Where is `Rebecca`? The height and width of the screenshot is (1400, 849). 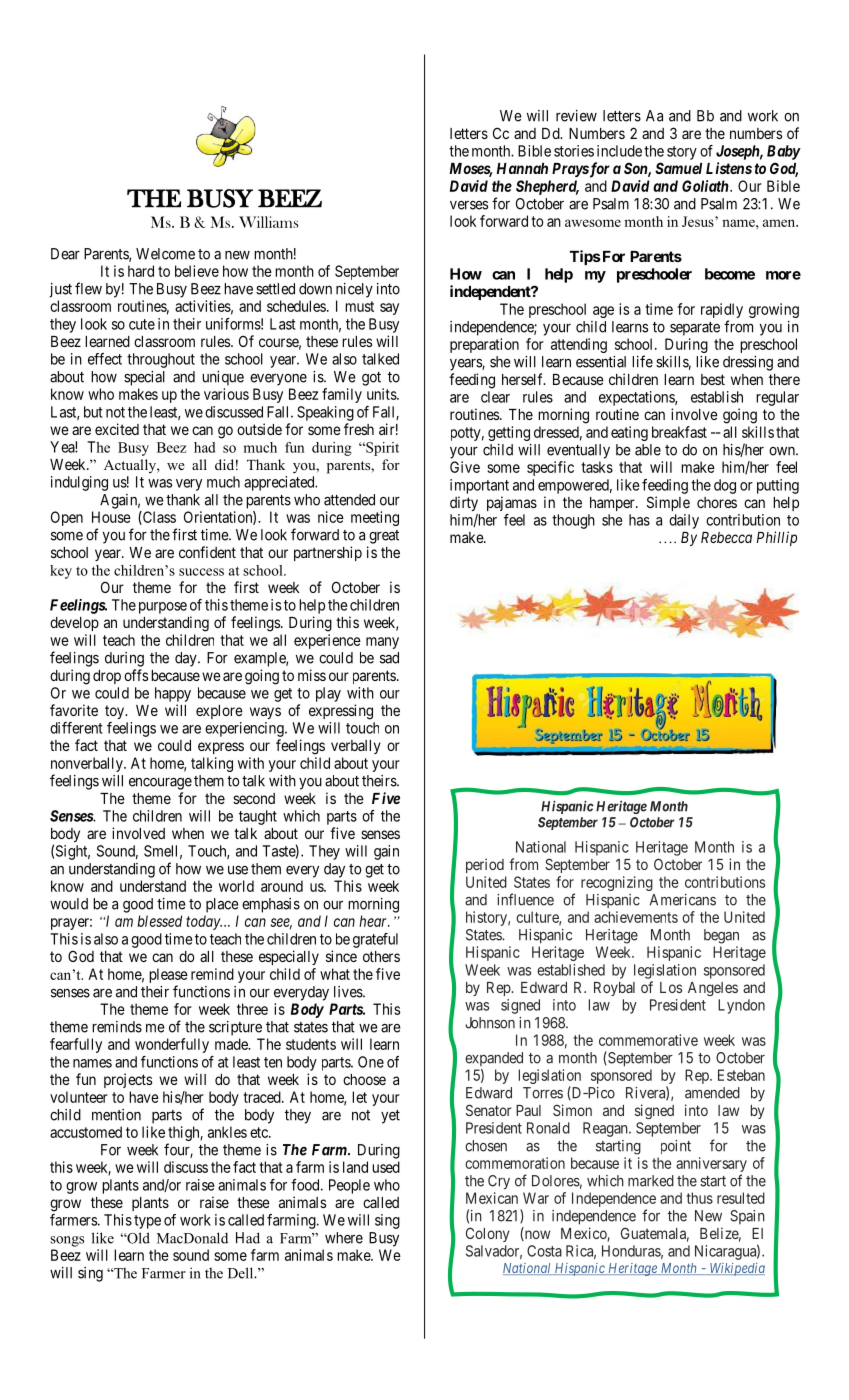 Rebecca is located at coordinates (726, 537).
